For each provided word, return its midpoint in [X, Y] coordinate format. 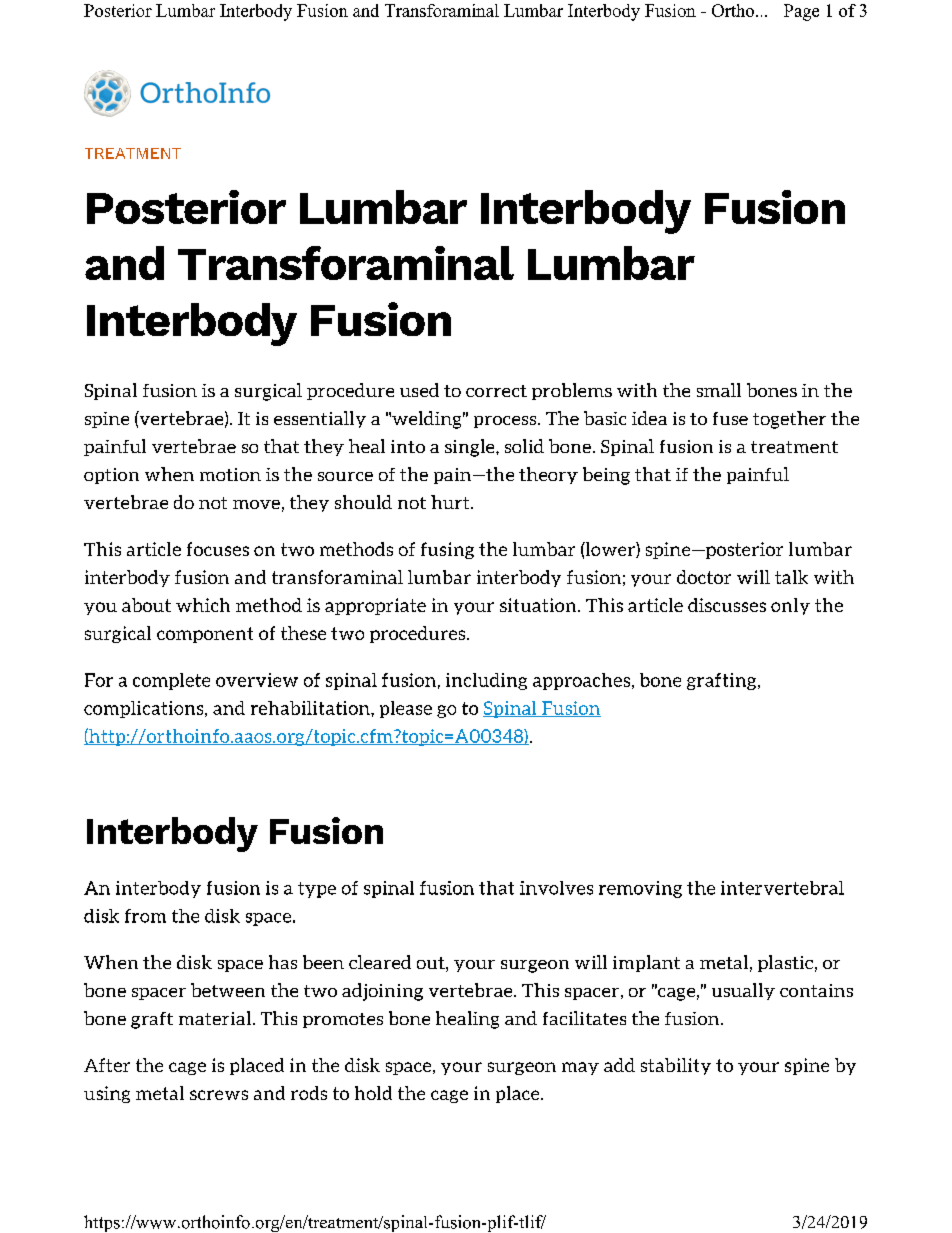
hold [373, 1093]
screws [219, 1095]
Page [801, 12]
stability [676, 1066]
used [419, 390]
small [719, 390]
